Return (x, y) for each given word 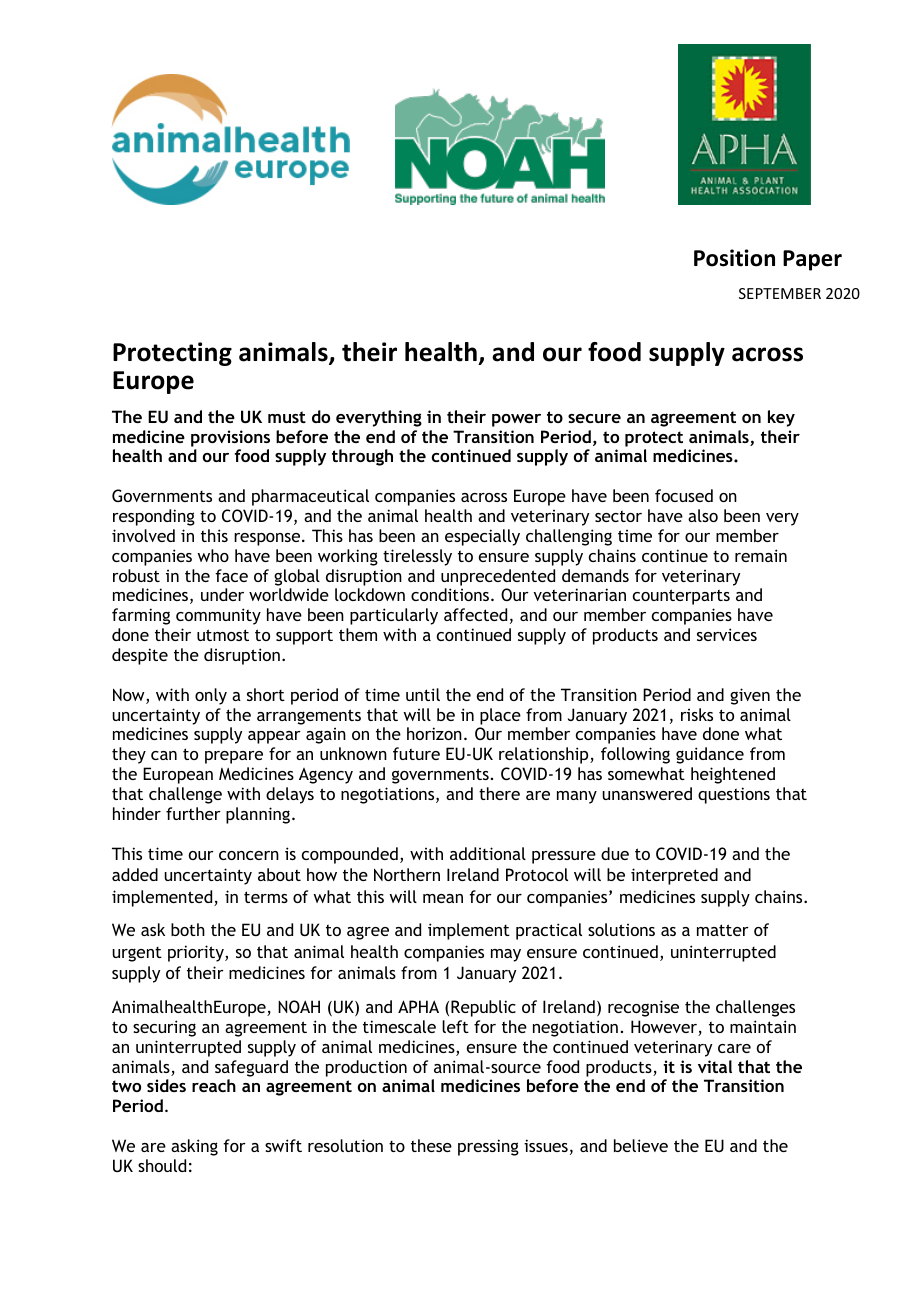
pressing (488, 1147)
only (211, 696)
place (500, 716)
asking (194, 1147)
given (750, 696)
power (516, 420)
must (287, 417)
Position (734, 258)
